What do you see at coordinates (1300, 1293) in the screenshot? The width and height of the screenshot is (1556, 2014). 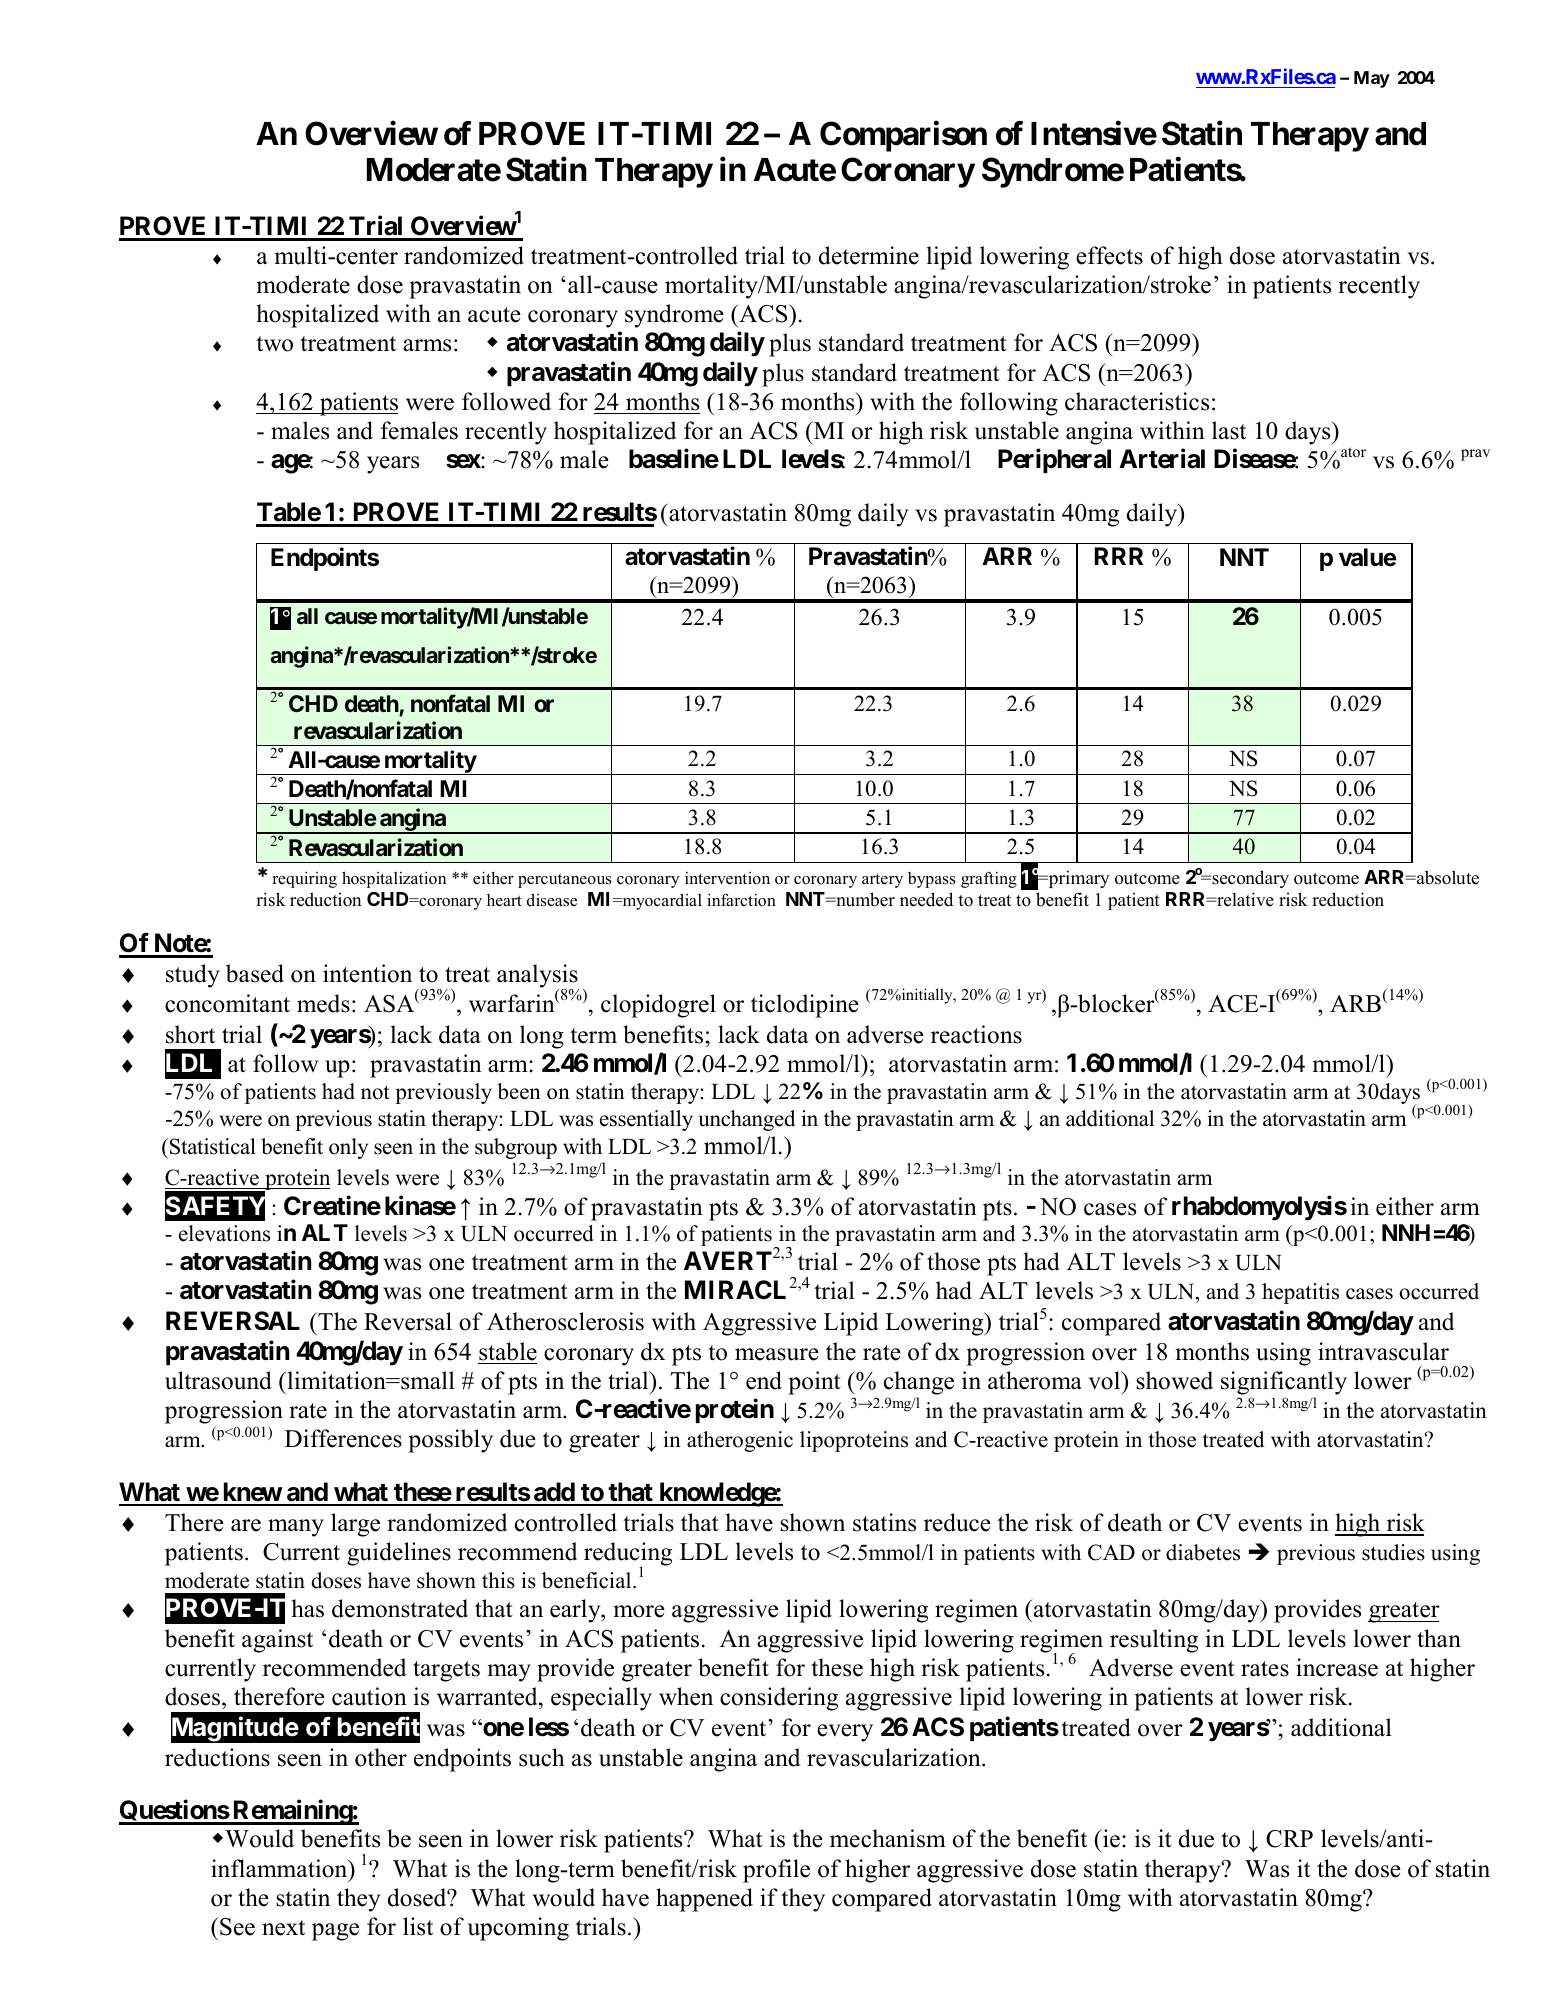 I see `hepatitis` at bounding box center [1300, 1293].
